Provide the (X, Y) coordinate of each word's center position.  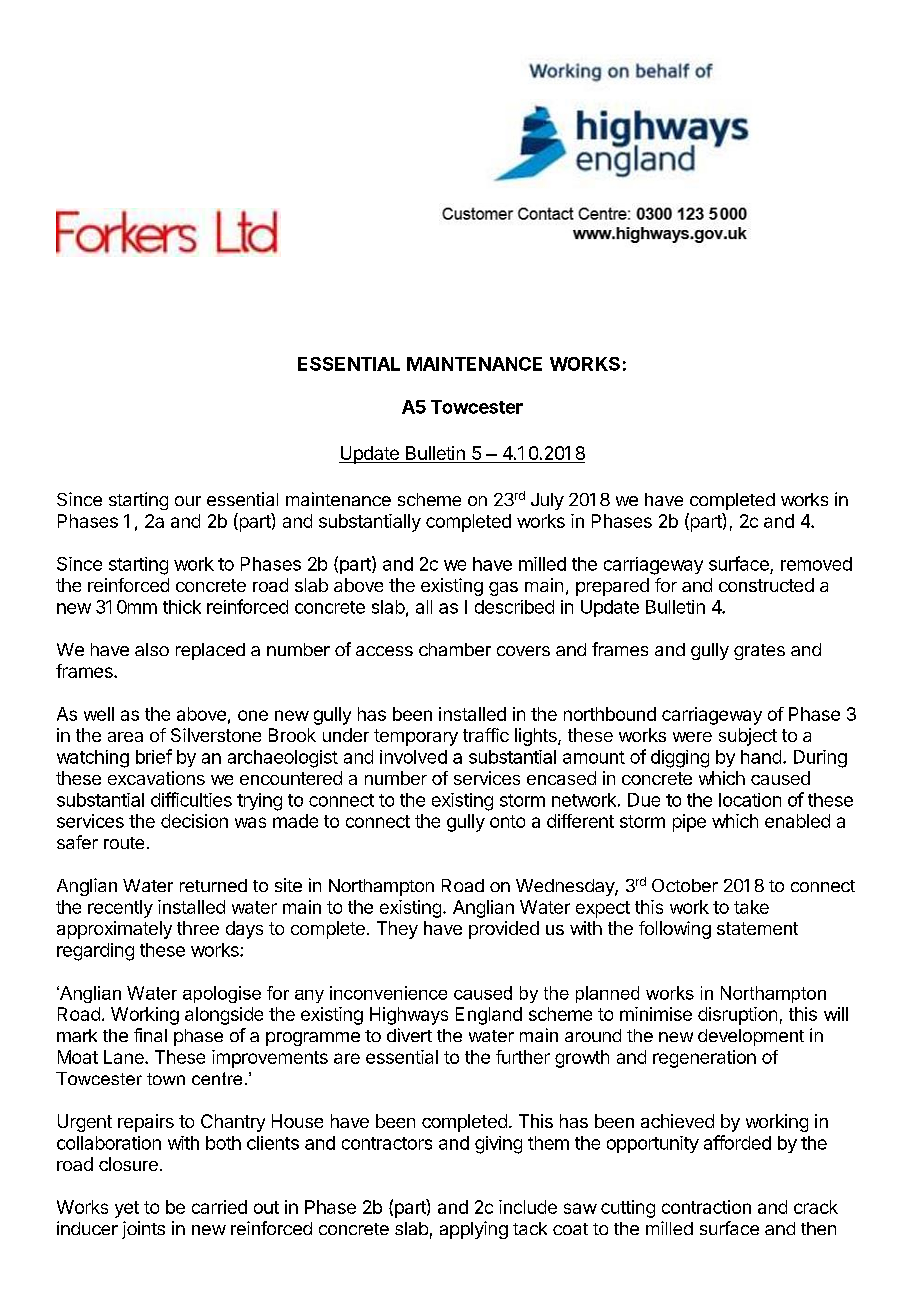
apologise (222, 994)
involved (413, 757)
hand (761, 757)
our (188, 501)
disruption (737, 1016)
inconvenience (388, 993)
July (547, 501)
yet (127, 1209)
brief (154, 756)
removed (816, 564)
